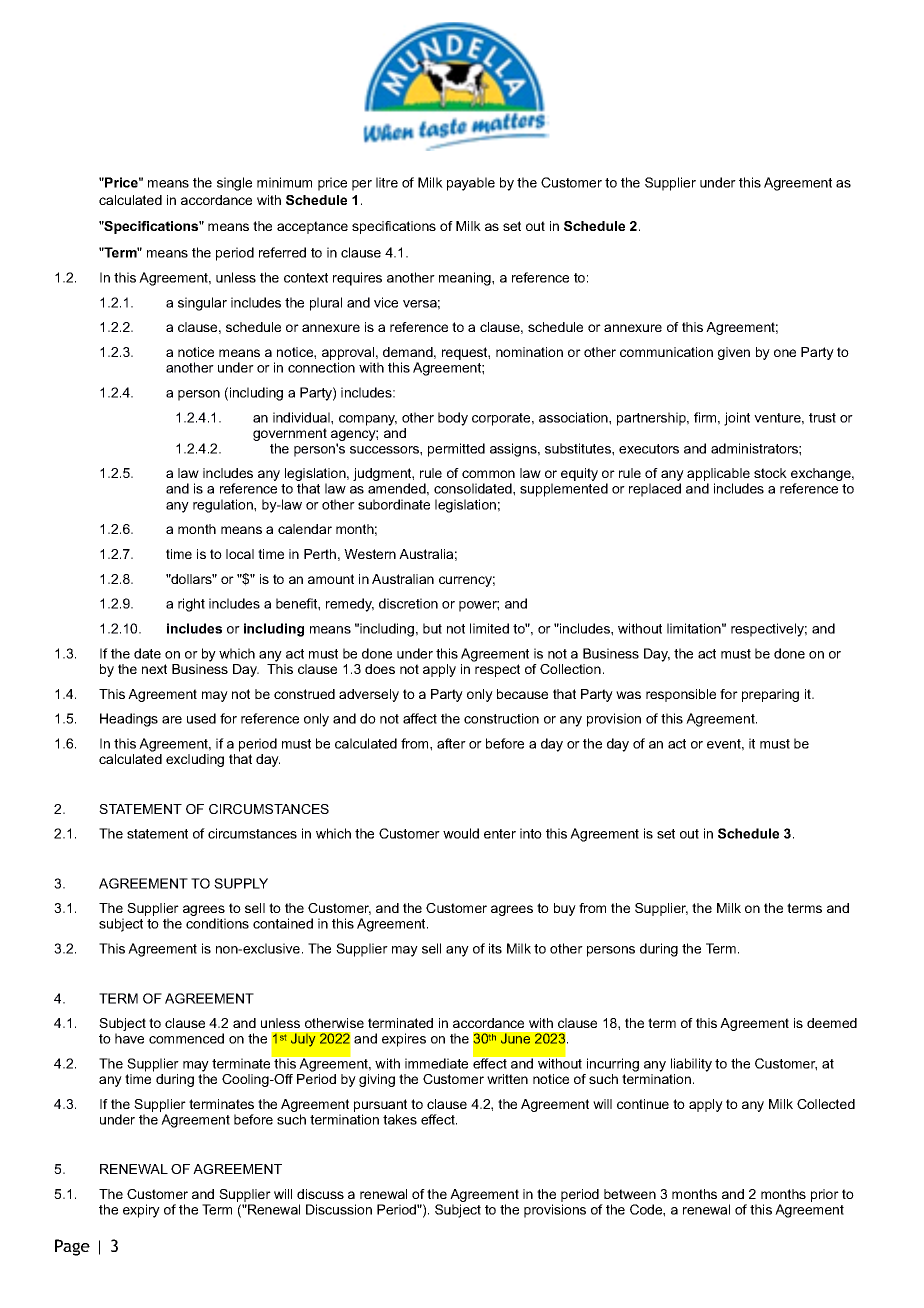 The width and height of the document is (924, 1308). I want to click on SUPPLY, so click(241, 883).
